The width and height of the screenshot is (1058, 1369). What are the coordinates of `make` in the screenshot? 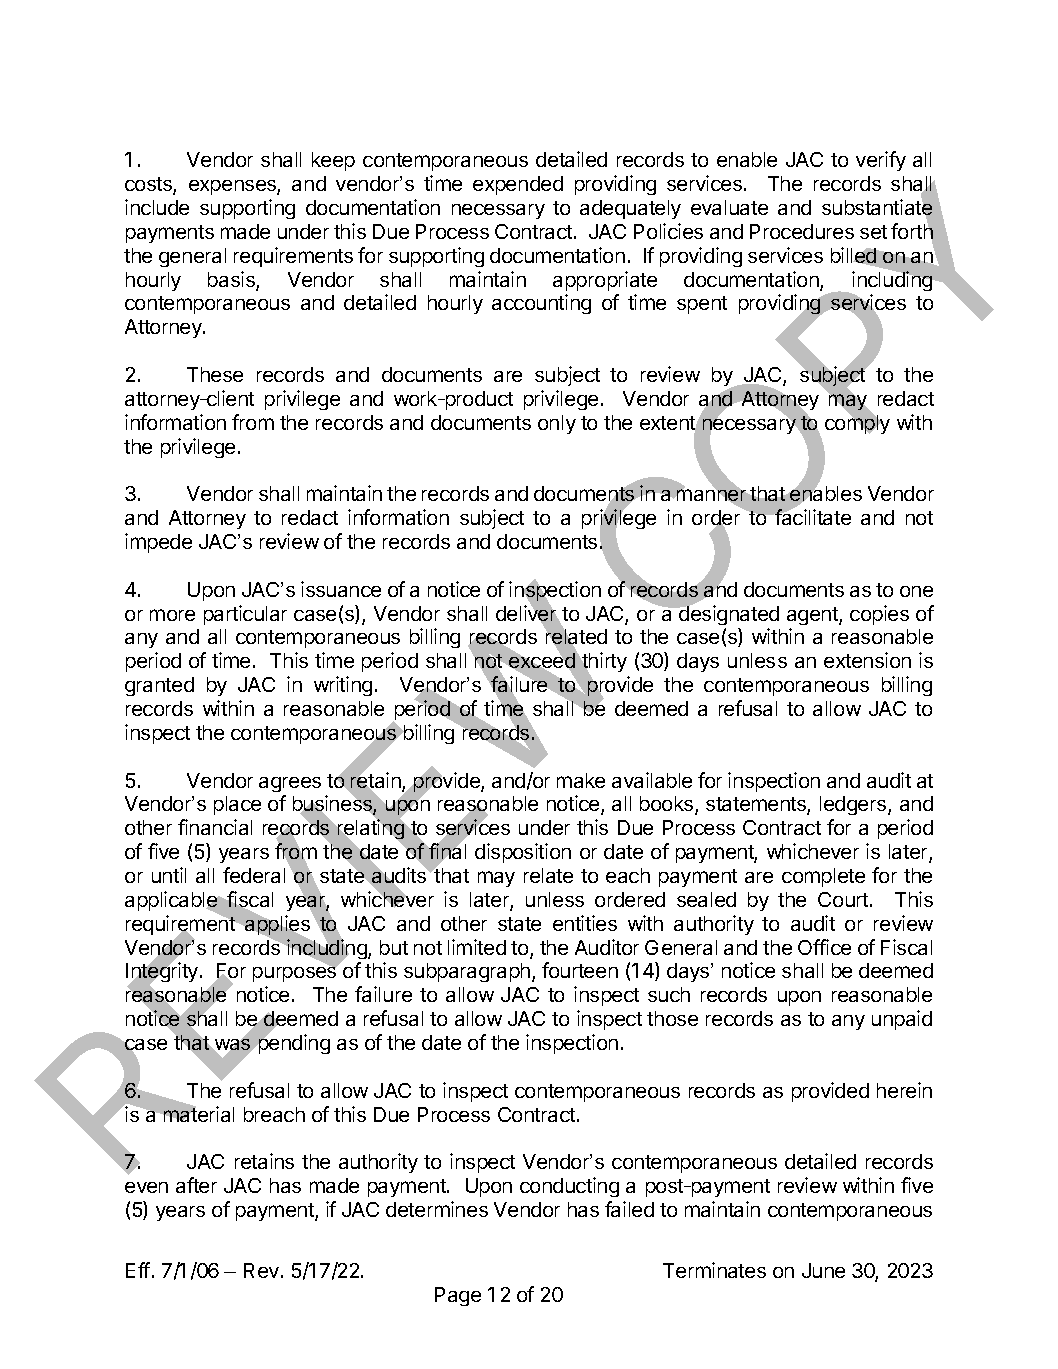 It's located at (581, 780).
